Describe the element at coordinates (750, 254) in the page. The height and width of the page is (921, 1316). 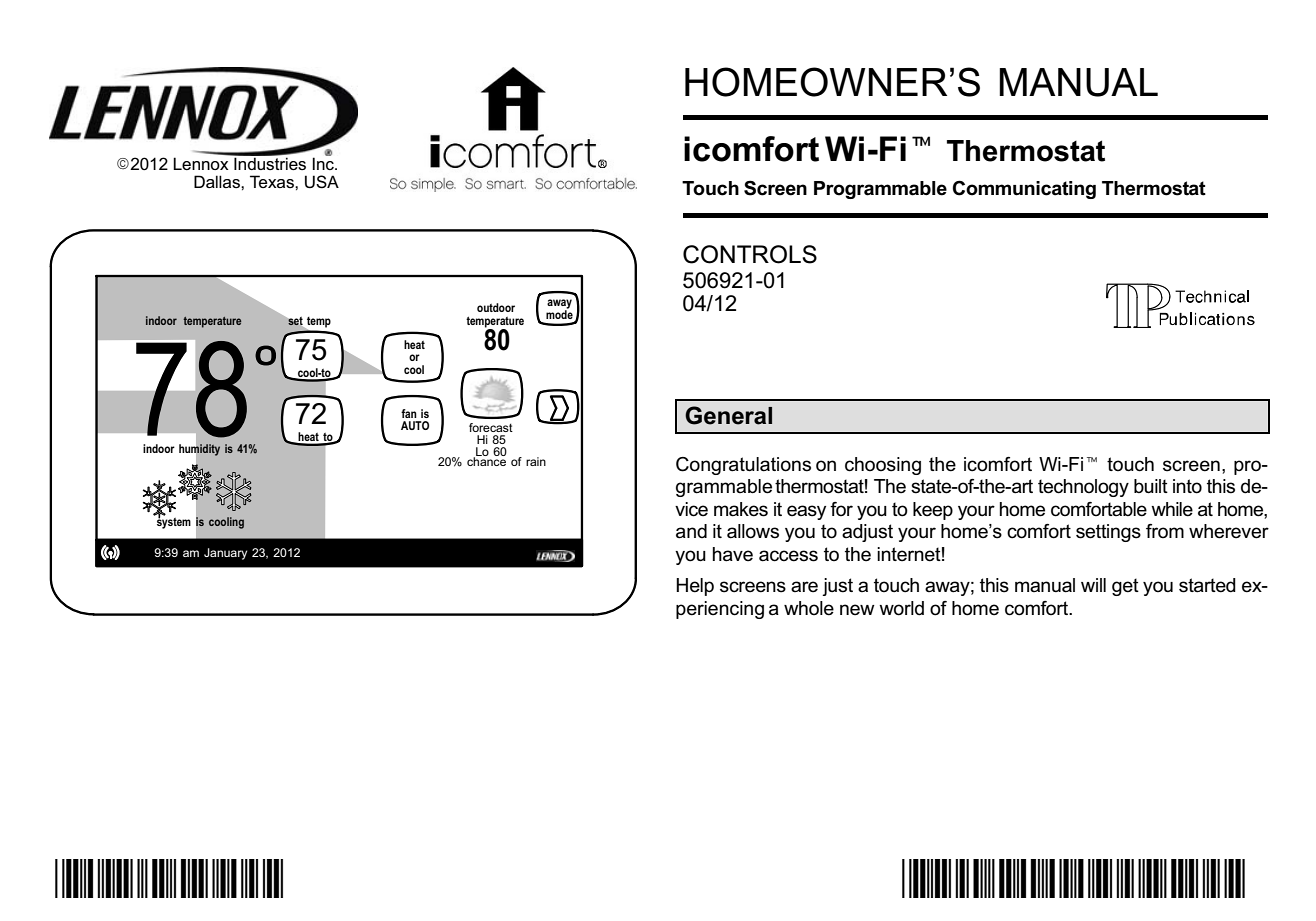
I see `CONTROLS` at that location.
